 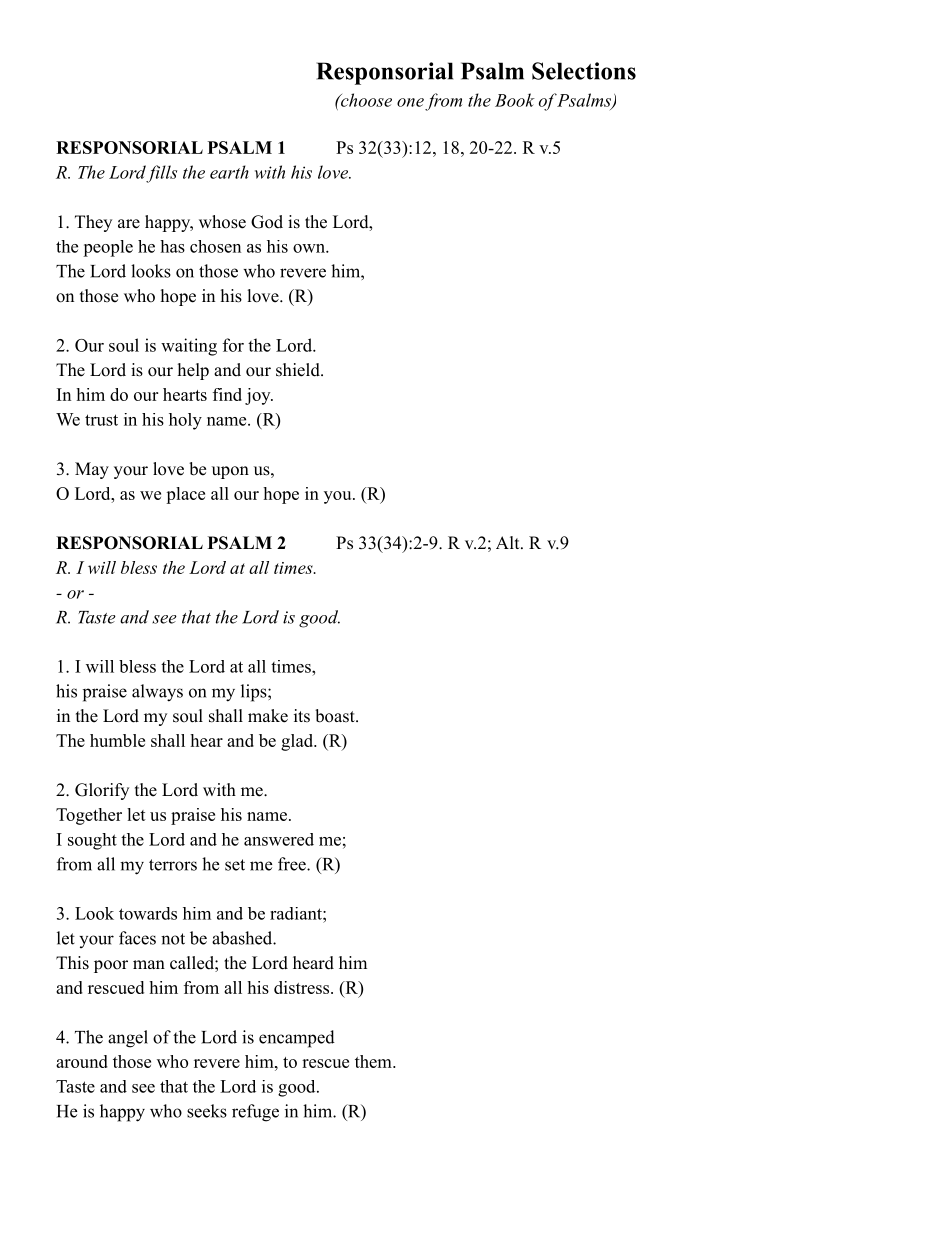 I want to click on one, so click(x=410, y=102).
